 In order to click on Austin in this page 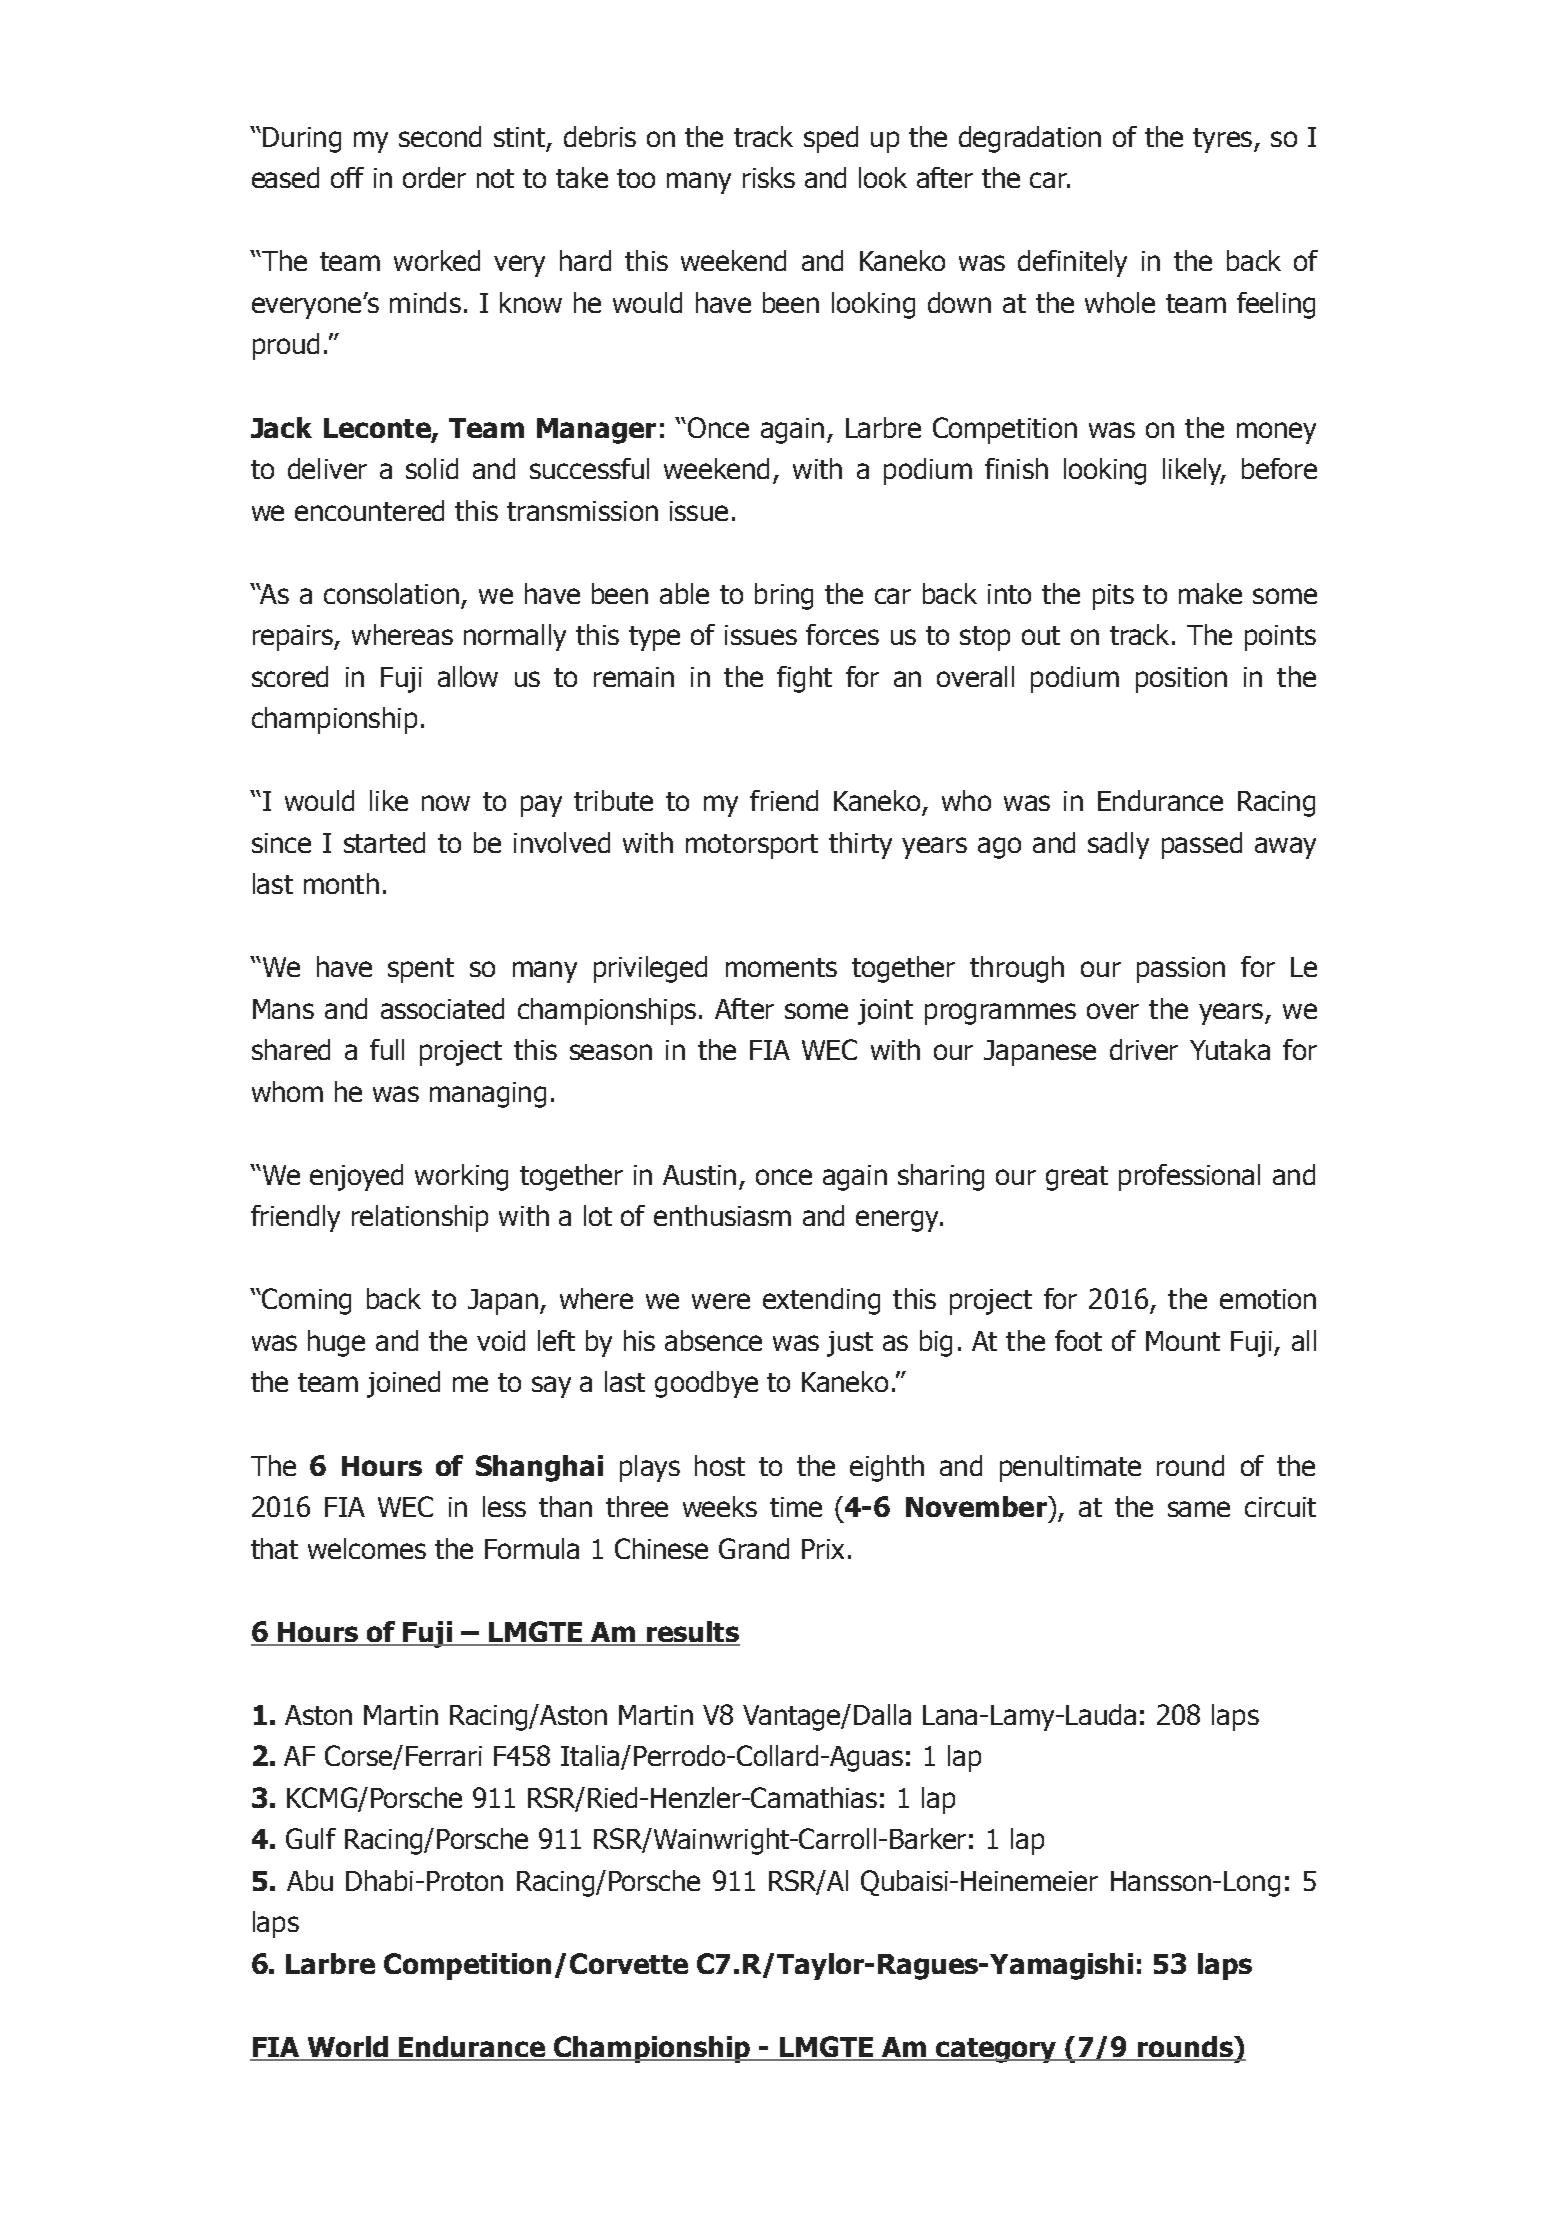, I will do `click(699, 1175)`.
